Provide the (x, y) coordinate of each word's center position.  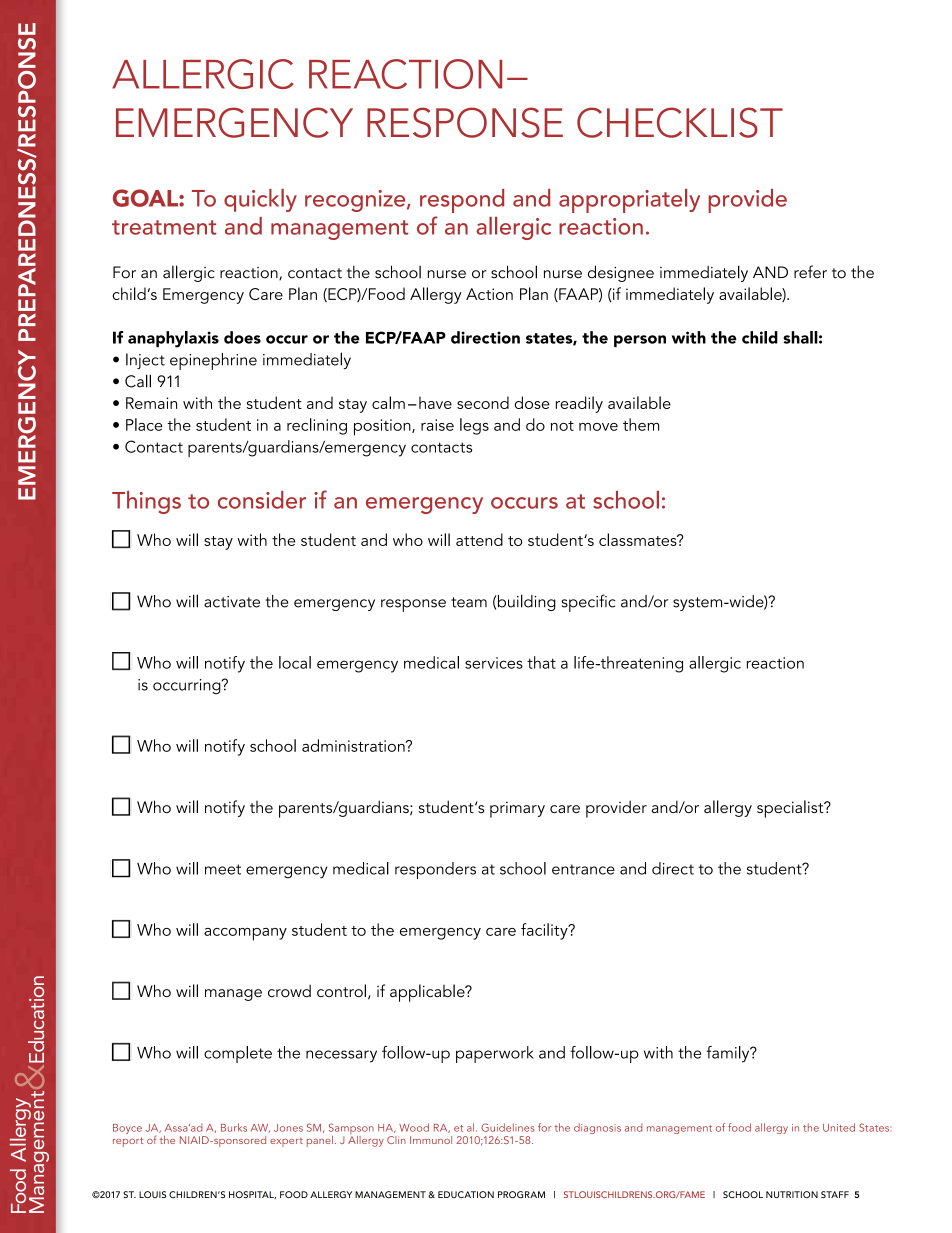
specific (589, 603)
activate (232, 602)
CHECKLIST (680, 122)
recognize (356, 201)
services (494, 663)
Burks (234, 1127)
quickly (260, 200)
